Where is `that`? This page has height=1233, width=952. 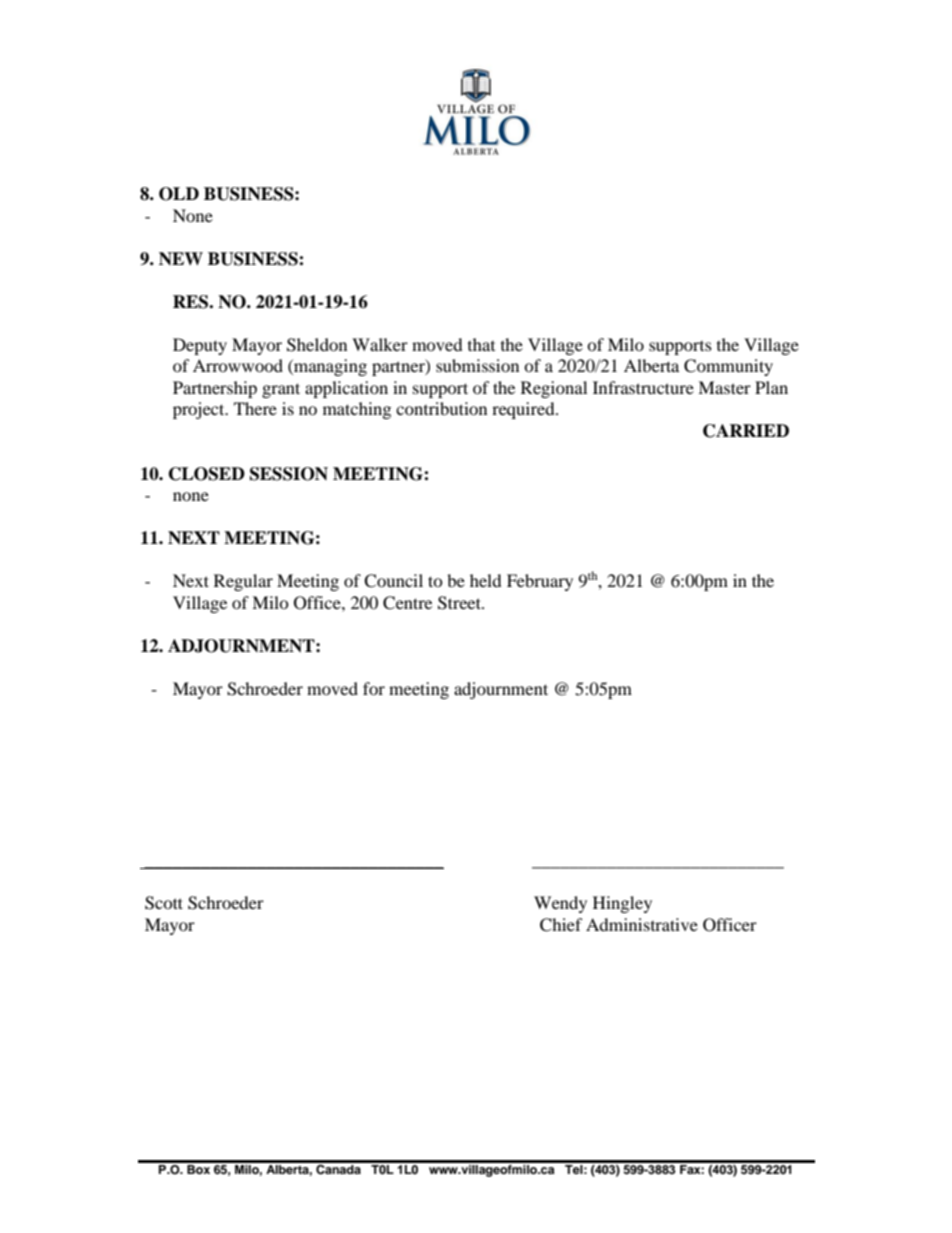 that is located at coordinates (481, 344).
